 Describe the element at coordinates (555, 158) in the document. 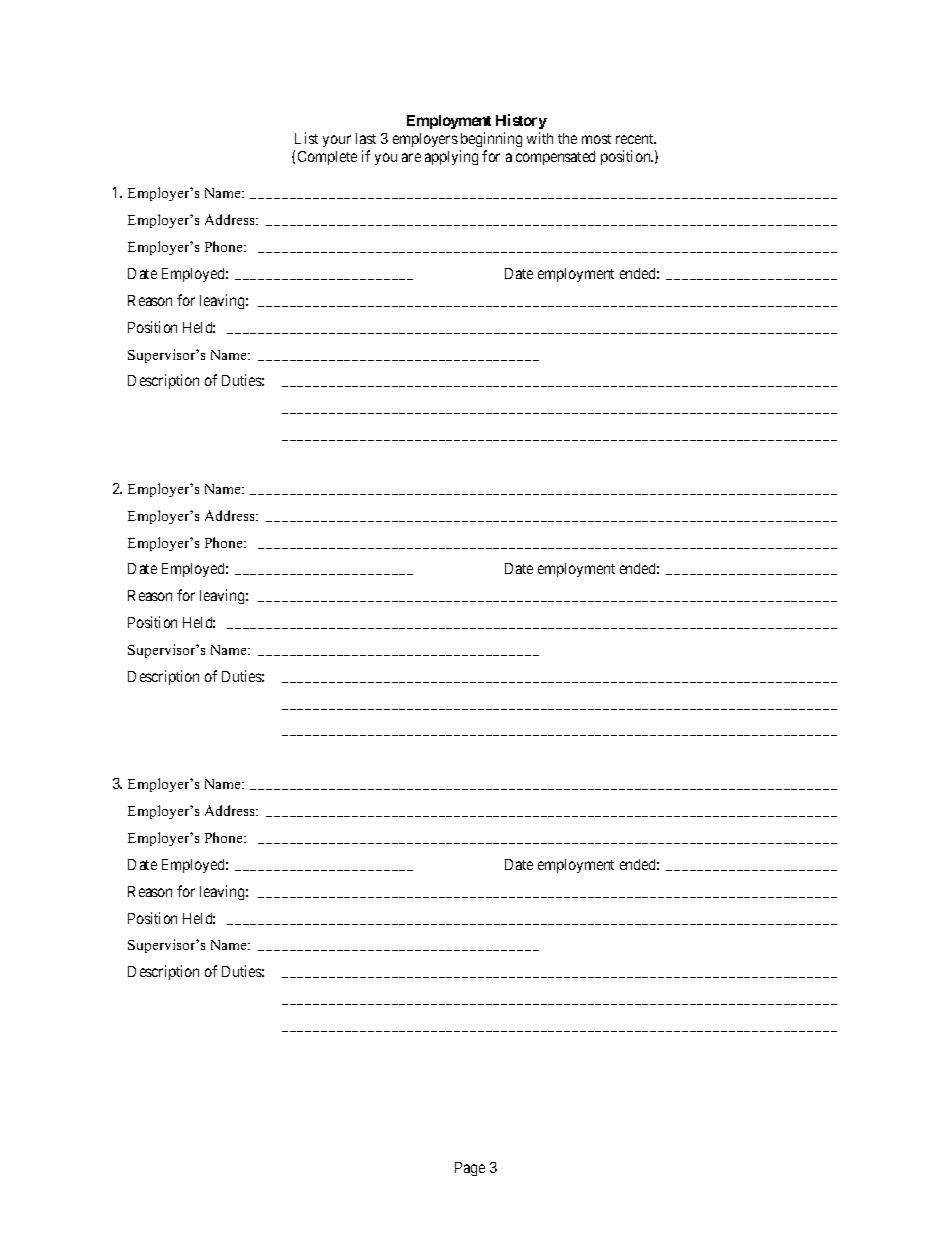

I see `compensated` at that location.
